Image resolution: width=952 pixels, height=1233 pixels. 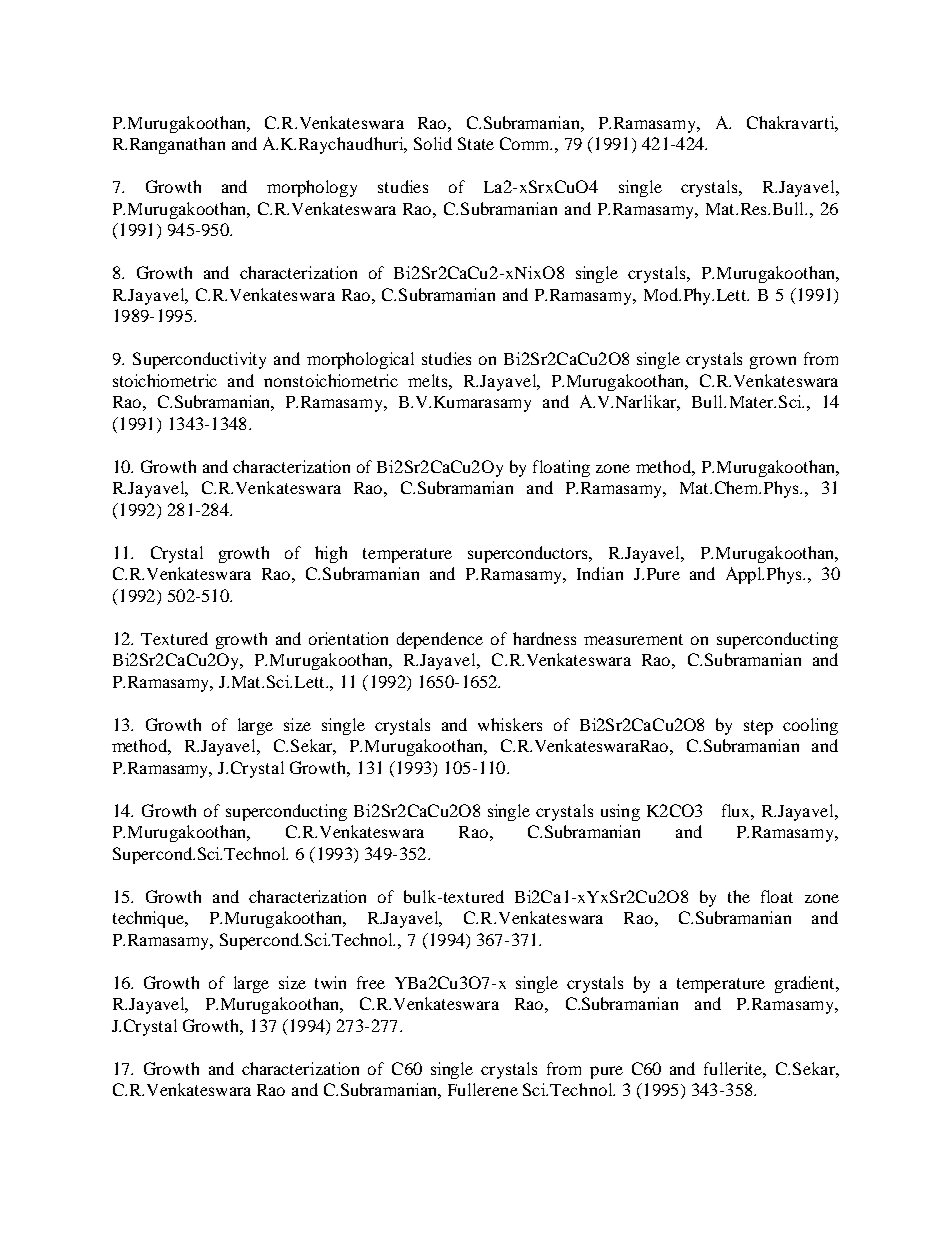 What do you see at coordinates (348, 638) in the document?
I see `orientation` at bounding box center [348, 638].
